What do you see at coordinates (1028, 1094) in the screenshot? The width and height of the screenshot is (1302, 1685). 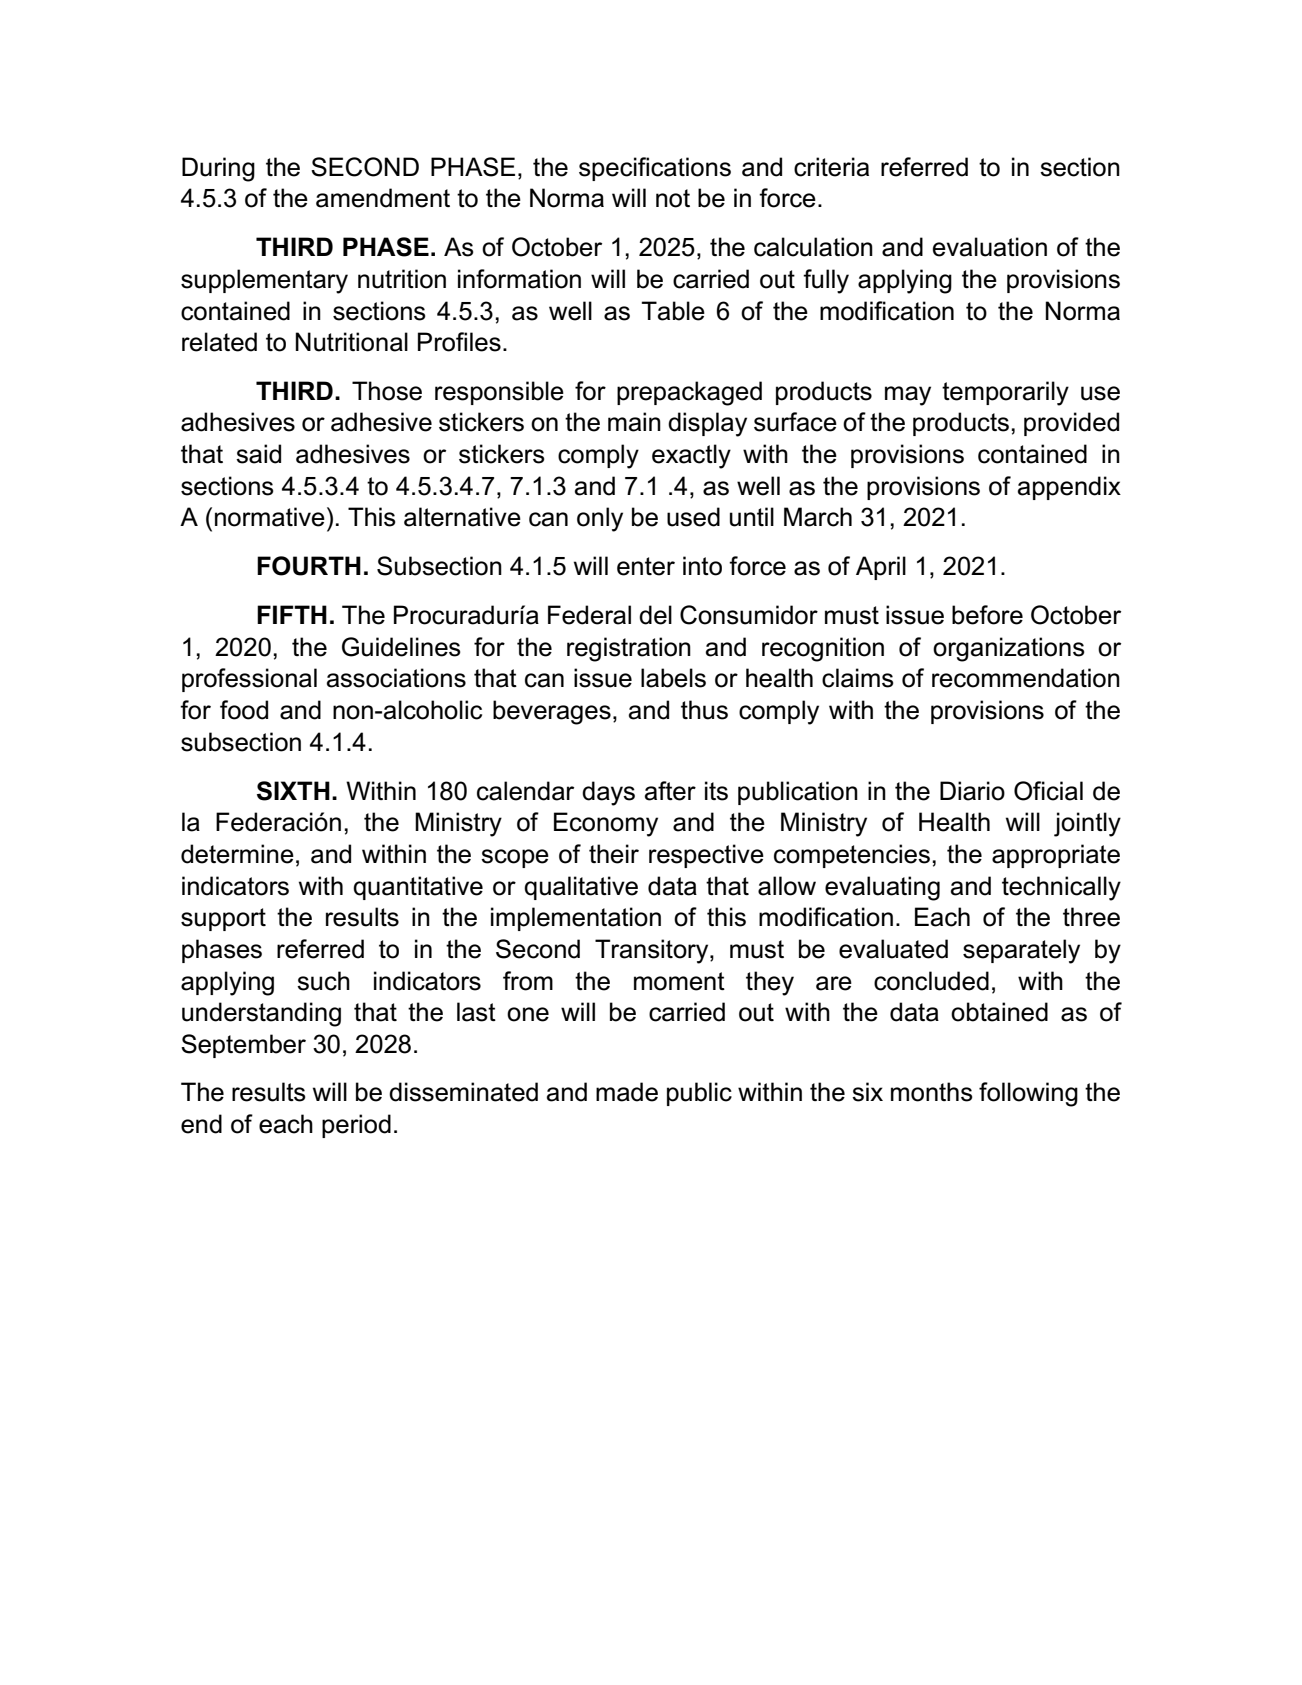 I see `following` at bounding box center [1028, 1094].
